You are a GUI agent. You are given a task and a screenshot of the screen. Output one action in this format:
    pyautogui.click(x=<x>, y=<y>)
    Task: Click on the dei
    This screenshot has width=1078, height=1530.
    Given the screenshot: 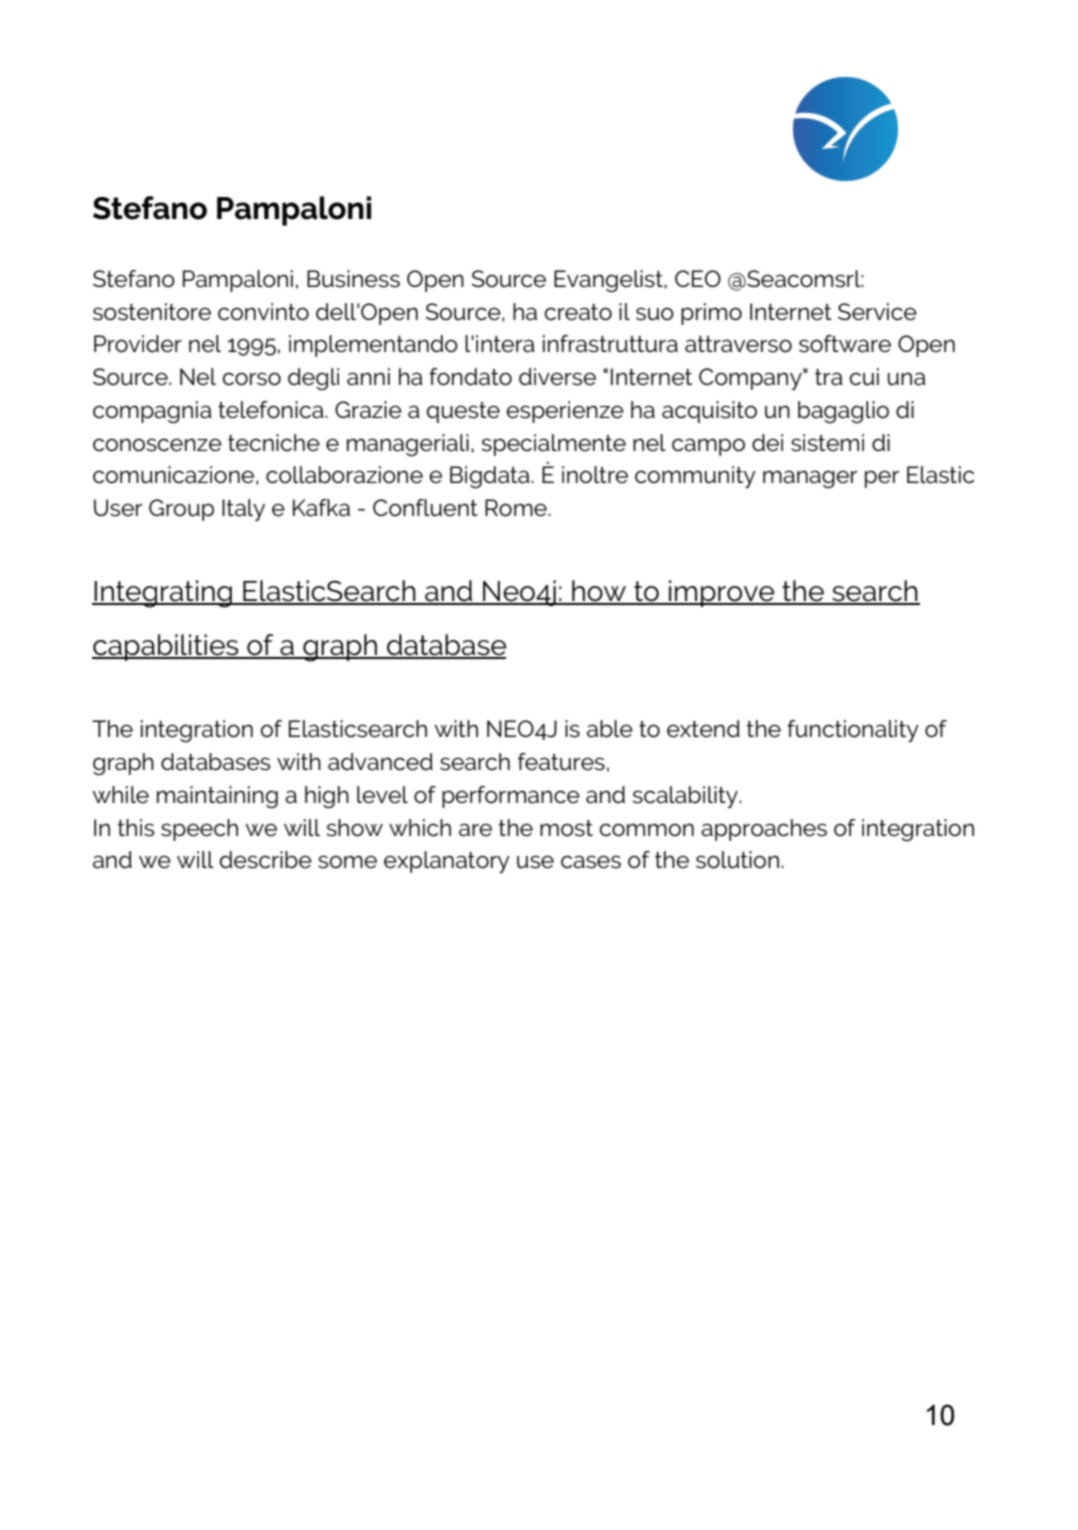 What is the action you would take?
    pyautogui.click(x=767, y=443)
